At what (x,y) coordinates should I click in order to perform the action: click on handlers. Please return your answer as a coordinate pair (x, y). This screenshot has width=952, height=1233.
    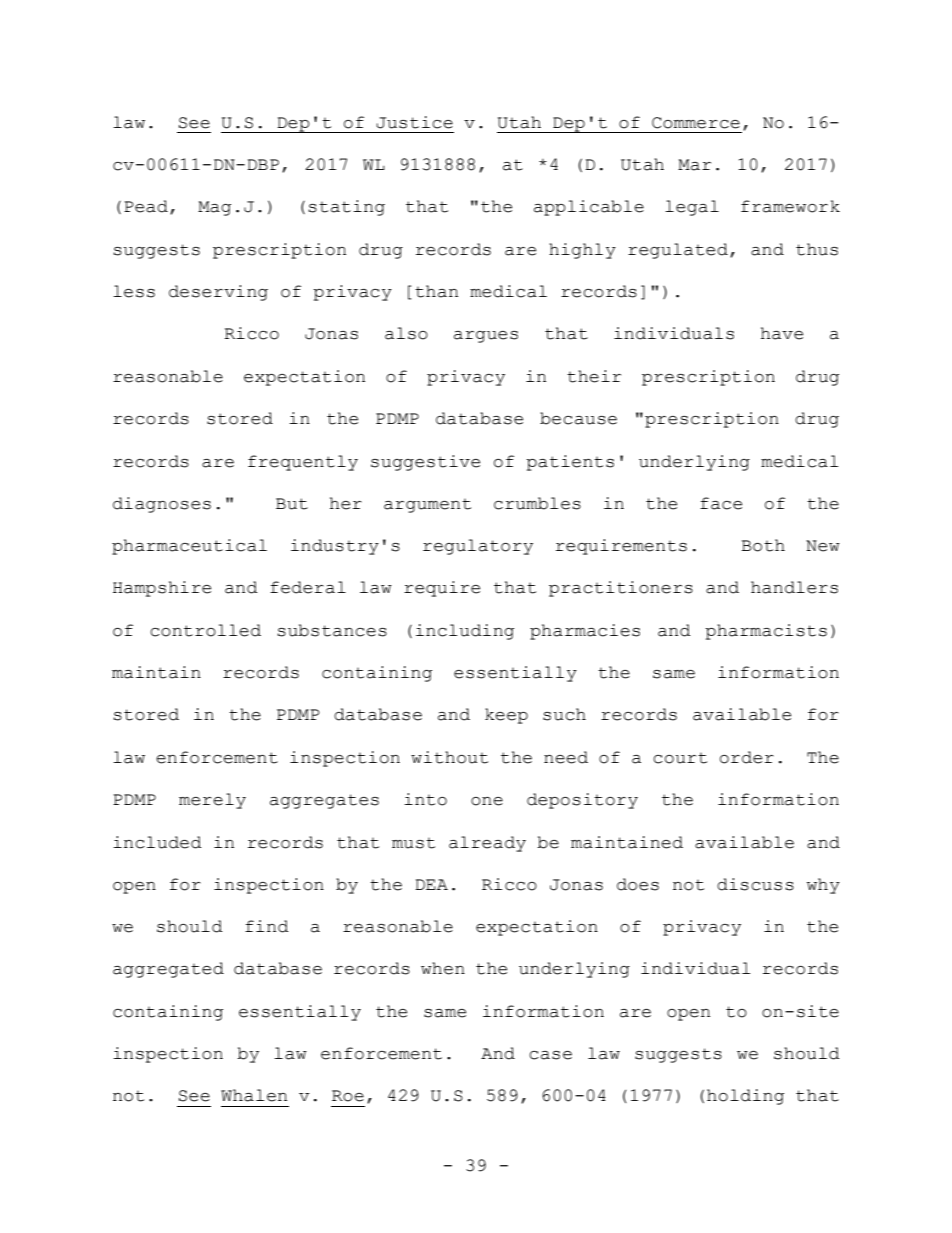
    Looking at the image, I should click on (794, 587).
